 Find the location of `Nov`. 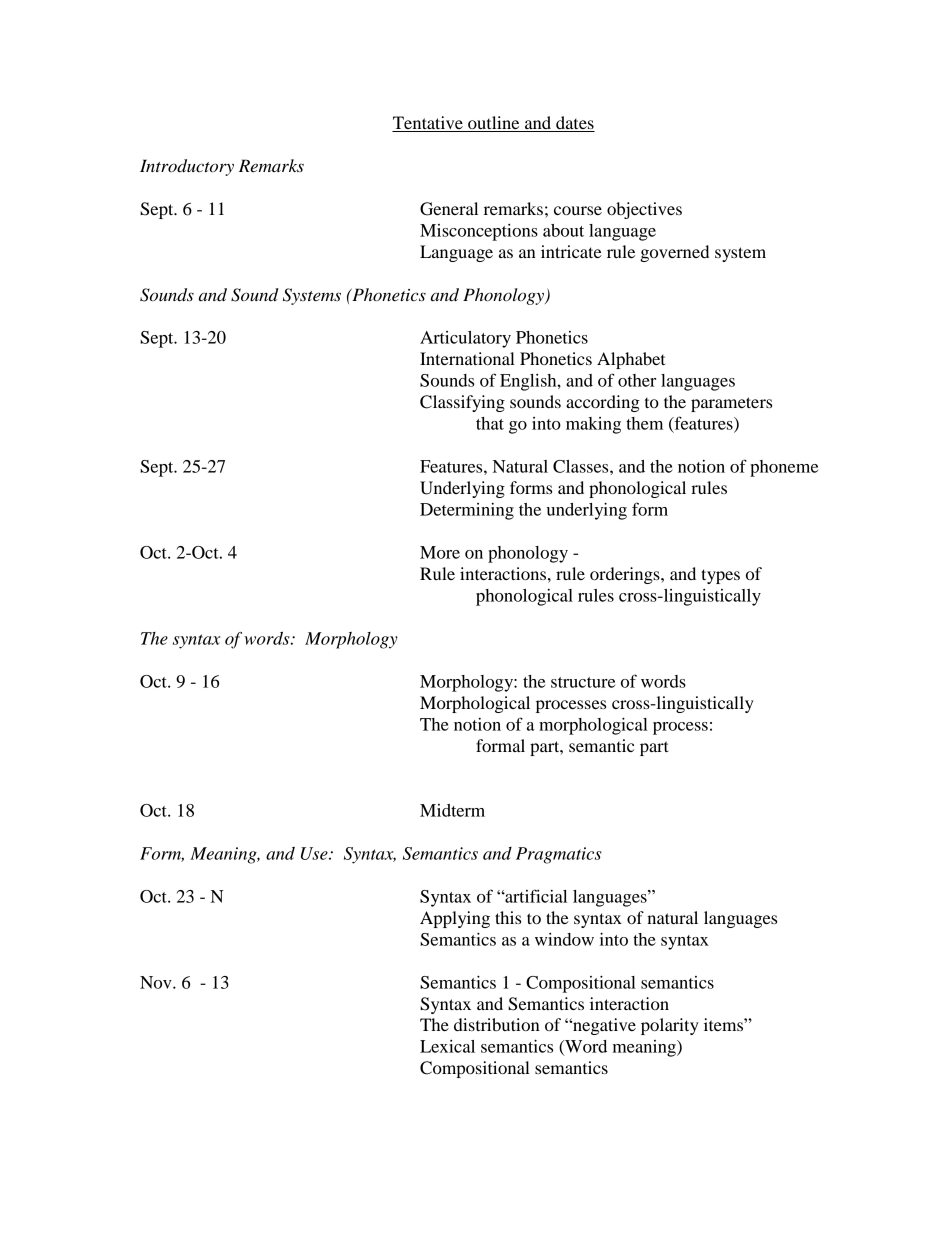

Nov is located at coordinates (157, 982).
